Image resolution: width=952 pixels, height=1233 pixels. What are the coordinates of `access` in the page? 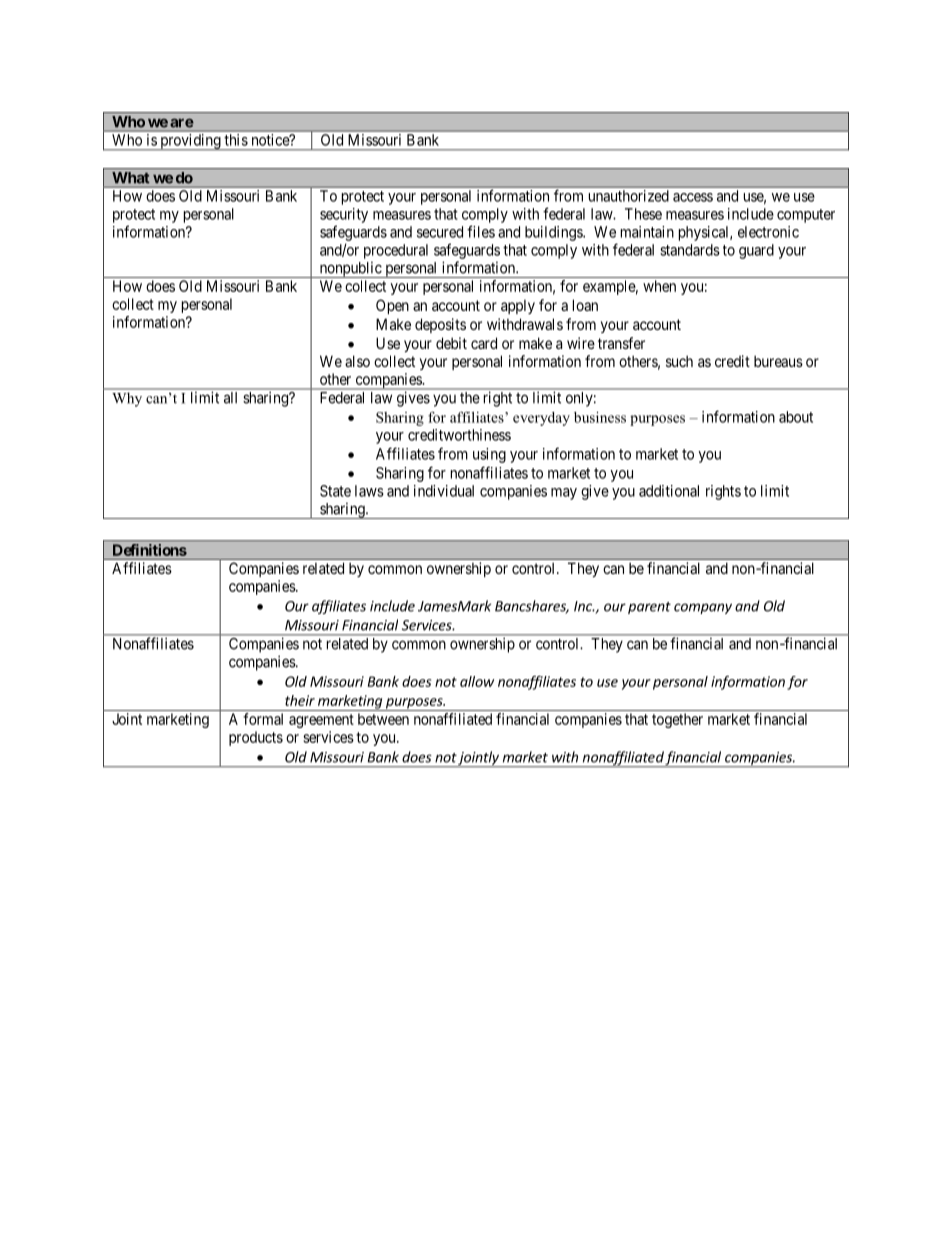 It's located at (693, 197).
